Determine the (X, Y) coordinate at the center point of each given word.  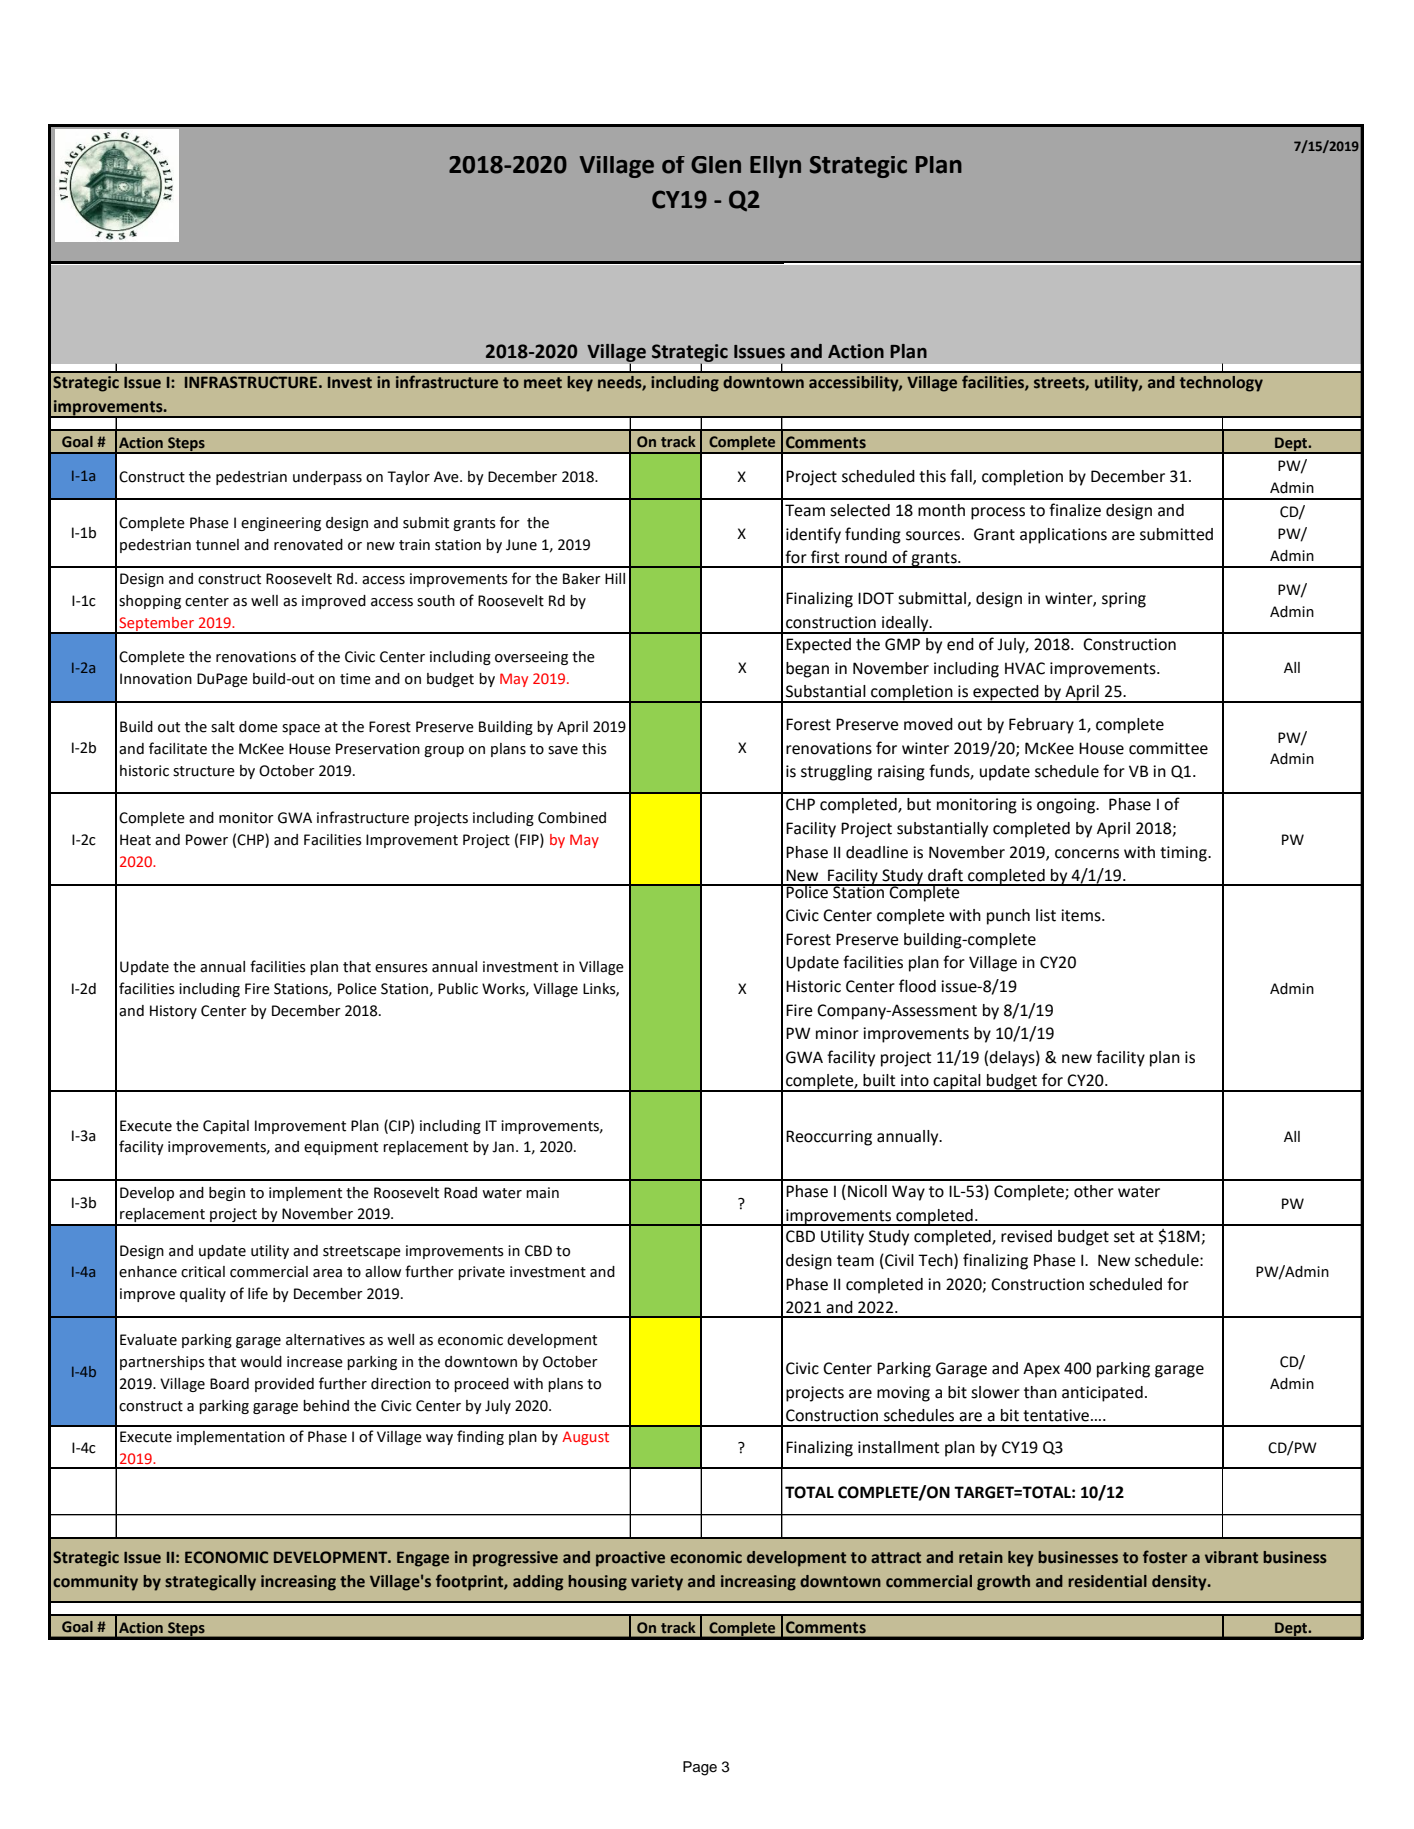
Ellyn (775, 167)
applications (1063, 536)
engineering (281, 524)
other (1094, 1191)
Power (207, 840)
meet (543, 383)
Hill (615, 578)
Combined (572, 818)
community (95, 1583)
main (542, 1193)
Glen (716, 165)
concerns (1087, 854)
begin (227, 1194)
